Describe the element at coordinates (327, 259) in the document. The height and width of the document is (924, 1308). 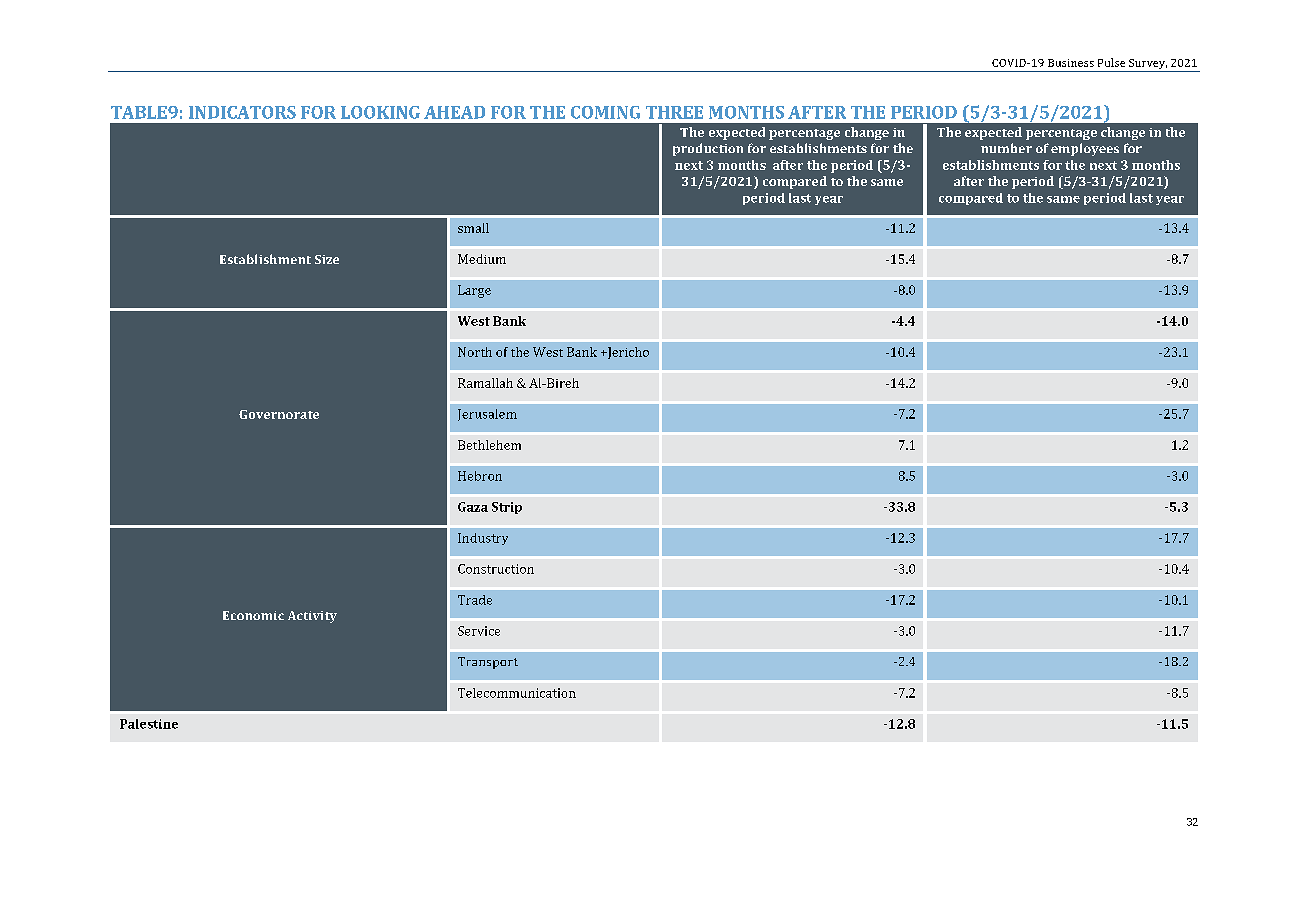
I see `Size` at that location.
